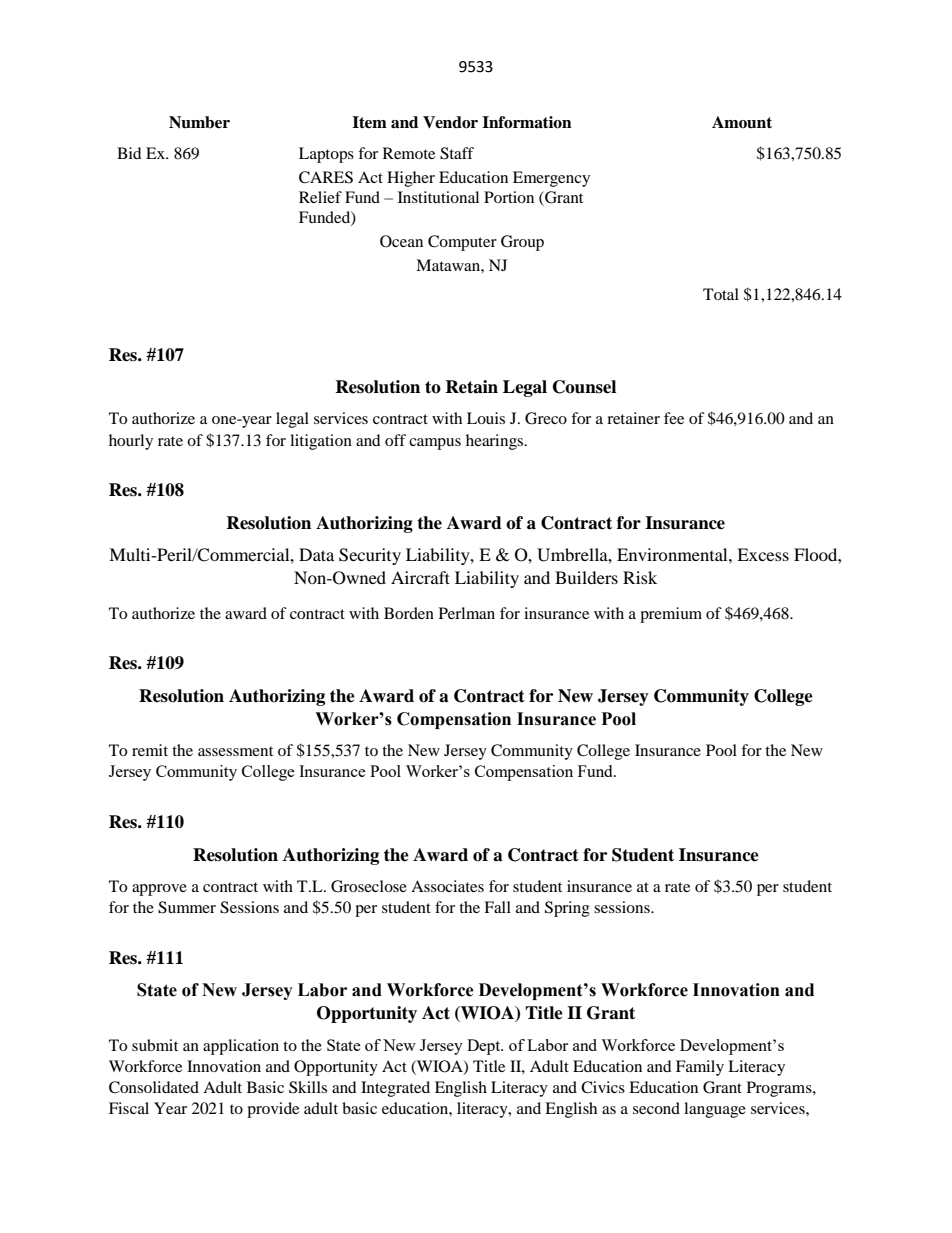 This image has width=952, height=1233. I want to click on Associates, so click(447, 886).
